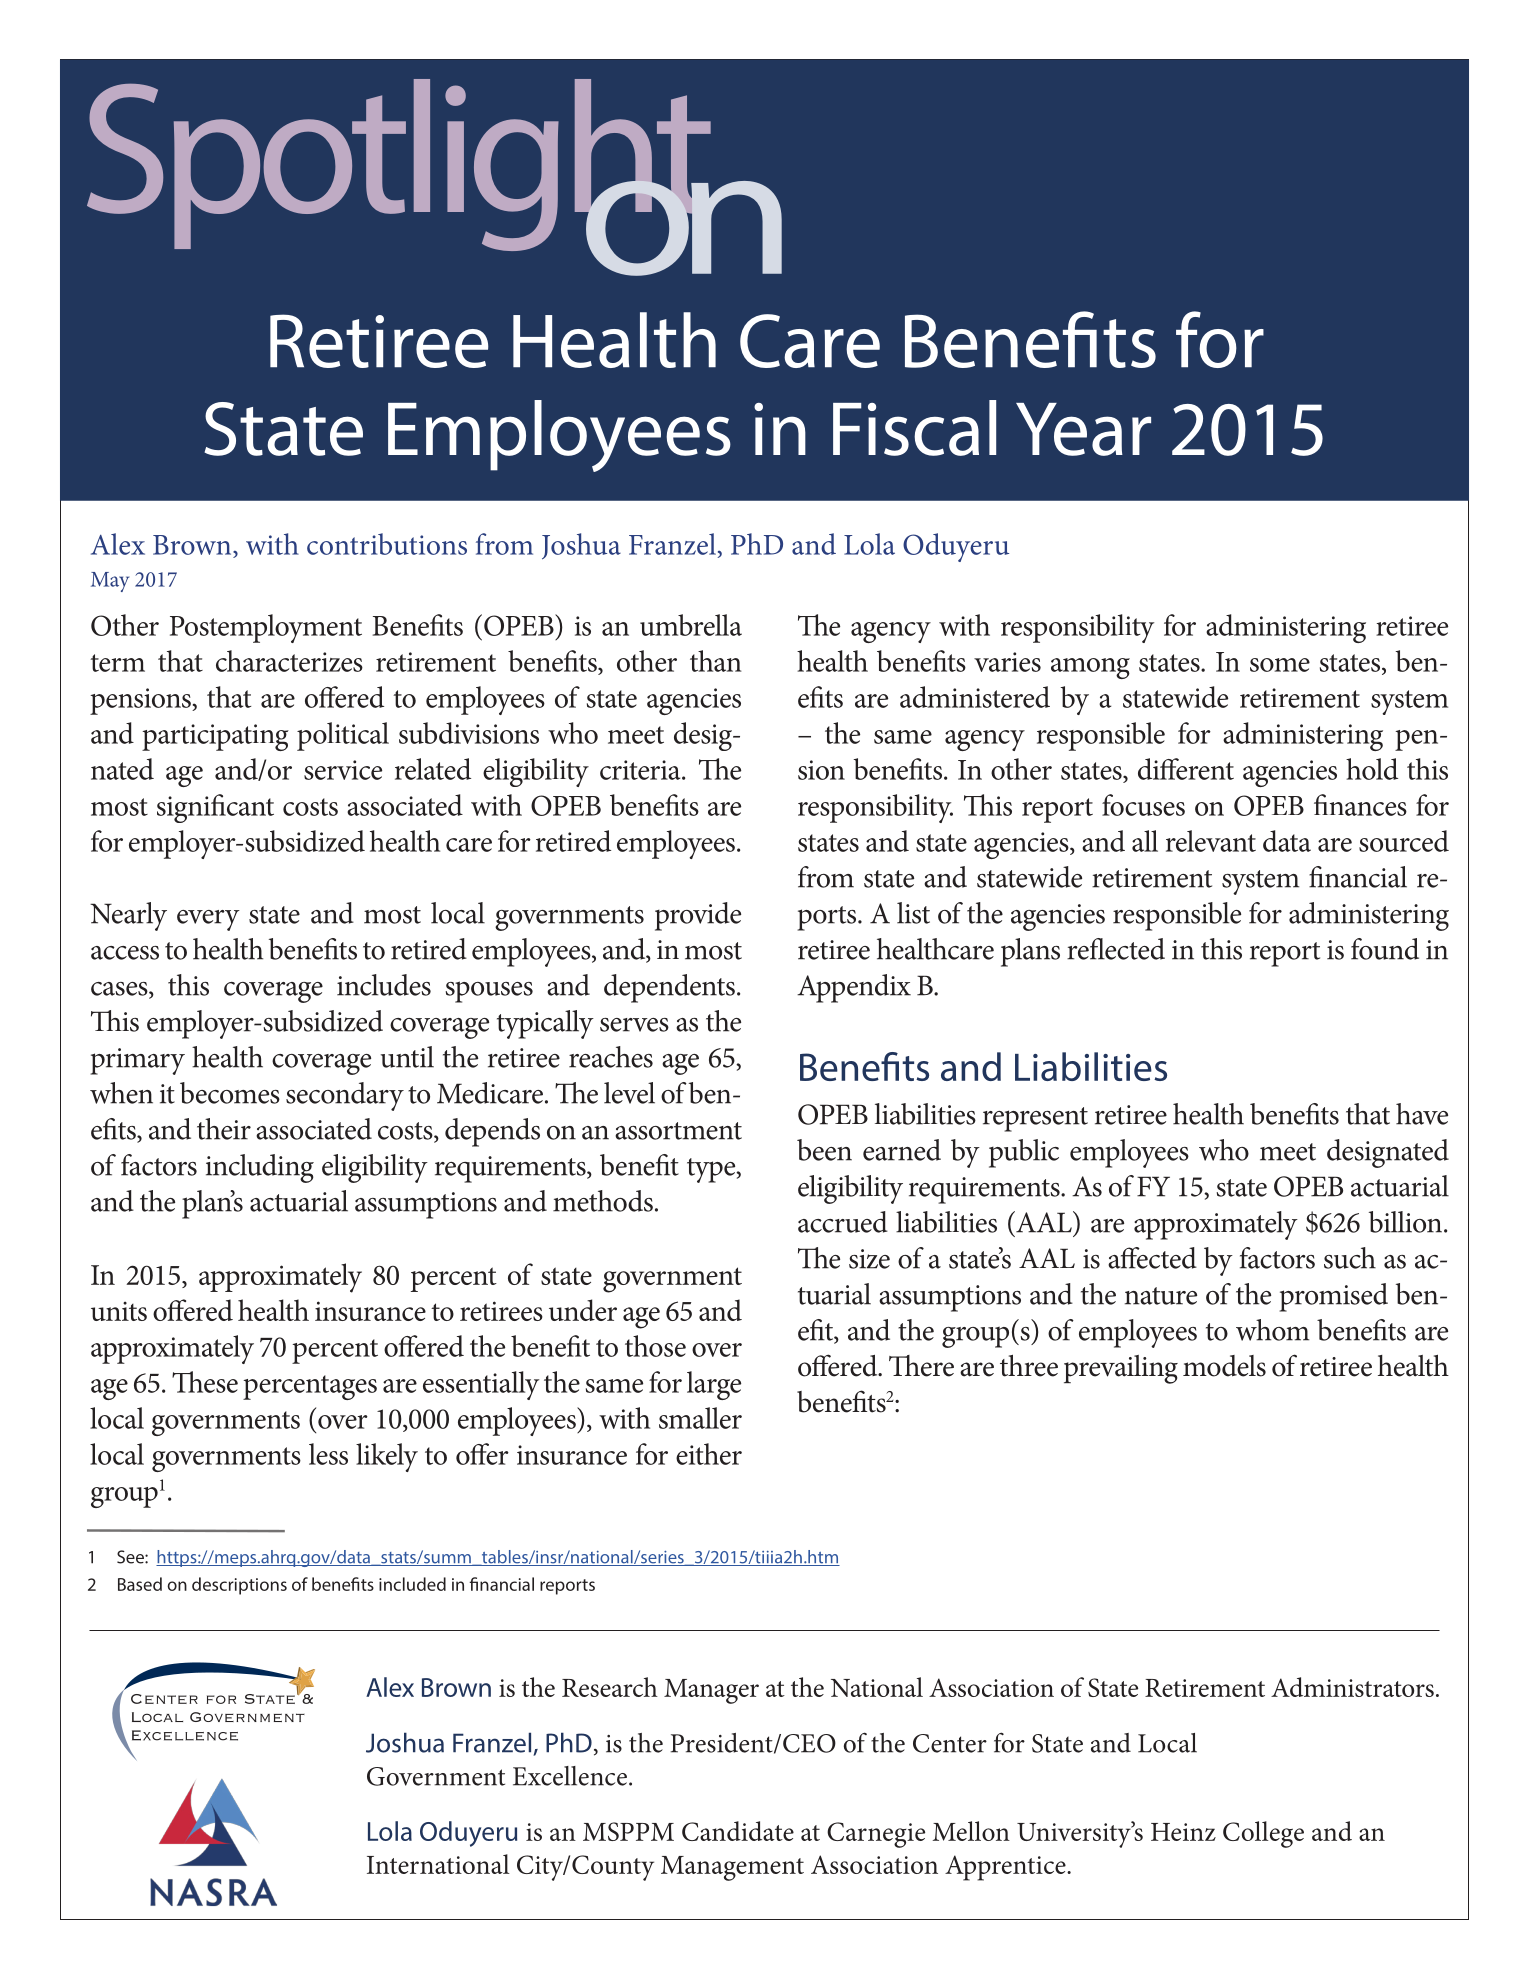 The width and height of the screenshot is (1529, 1979). Describe the element at coordinates (387, 544) in the screenshot. I see `contributions` at that location.
